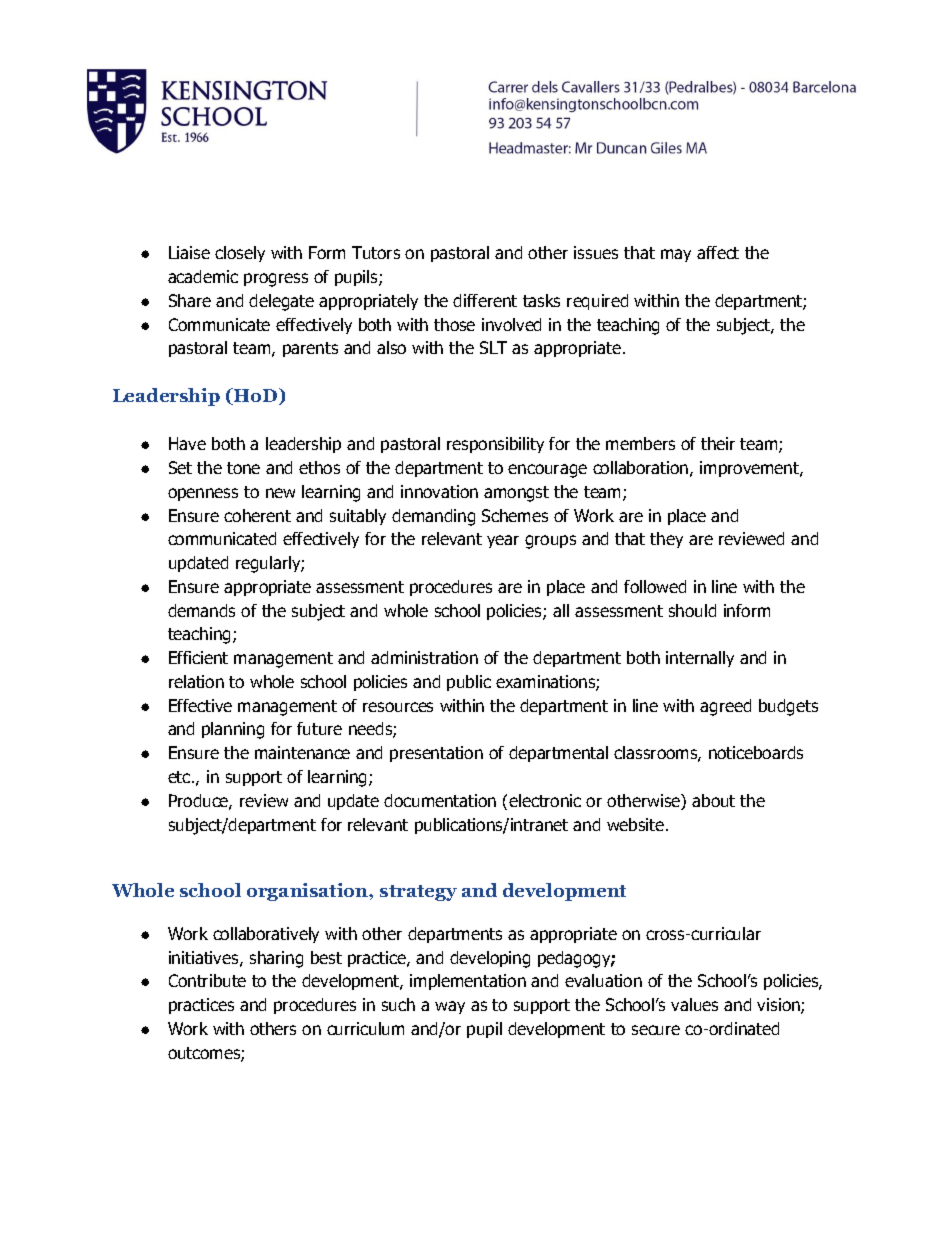 The image size is (952, 1233). I want to click on maintenance, so click(302, 752).
